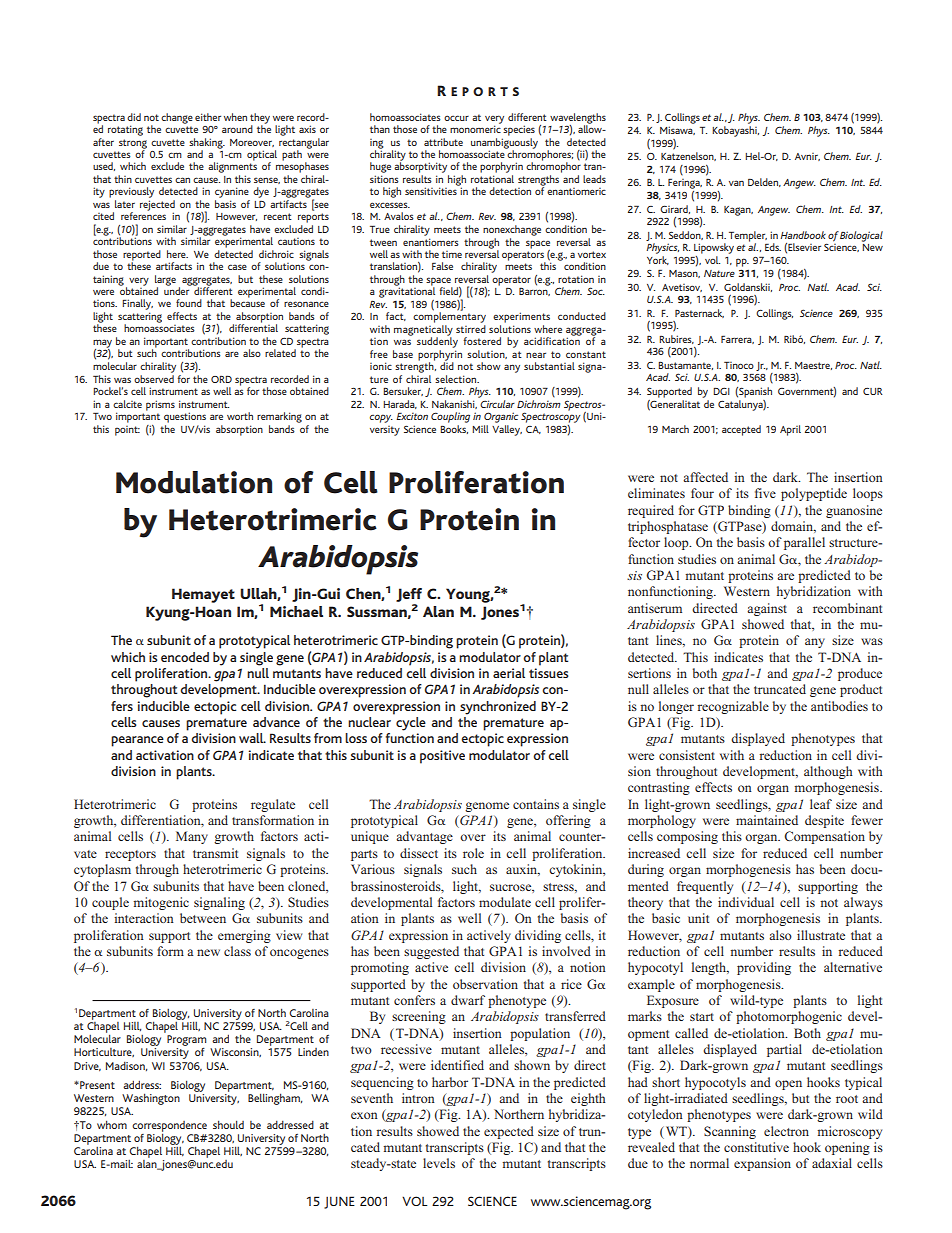  I want to click on fostered, so click(482, 341).
